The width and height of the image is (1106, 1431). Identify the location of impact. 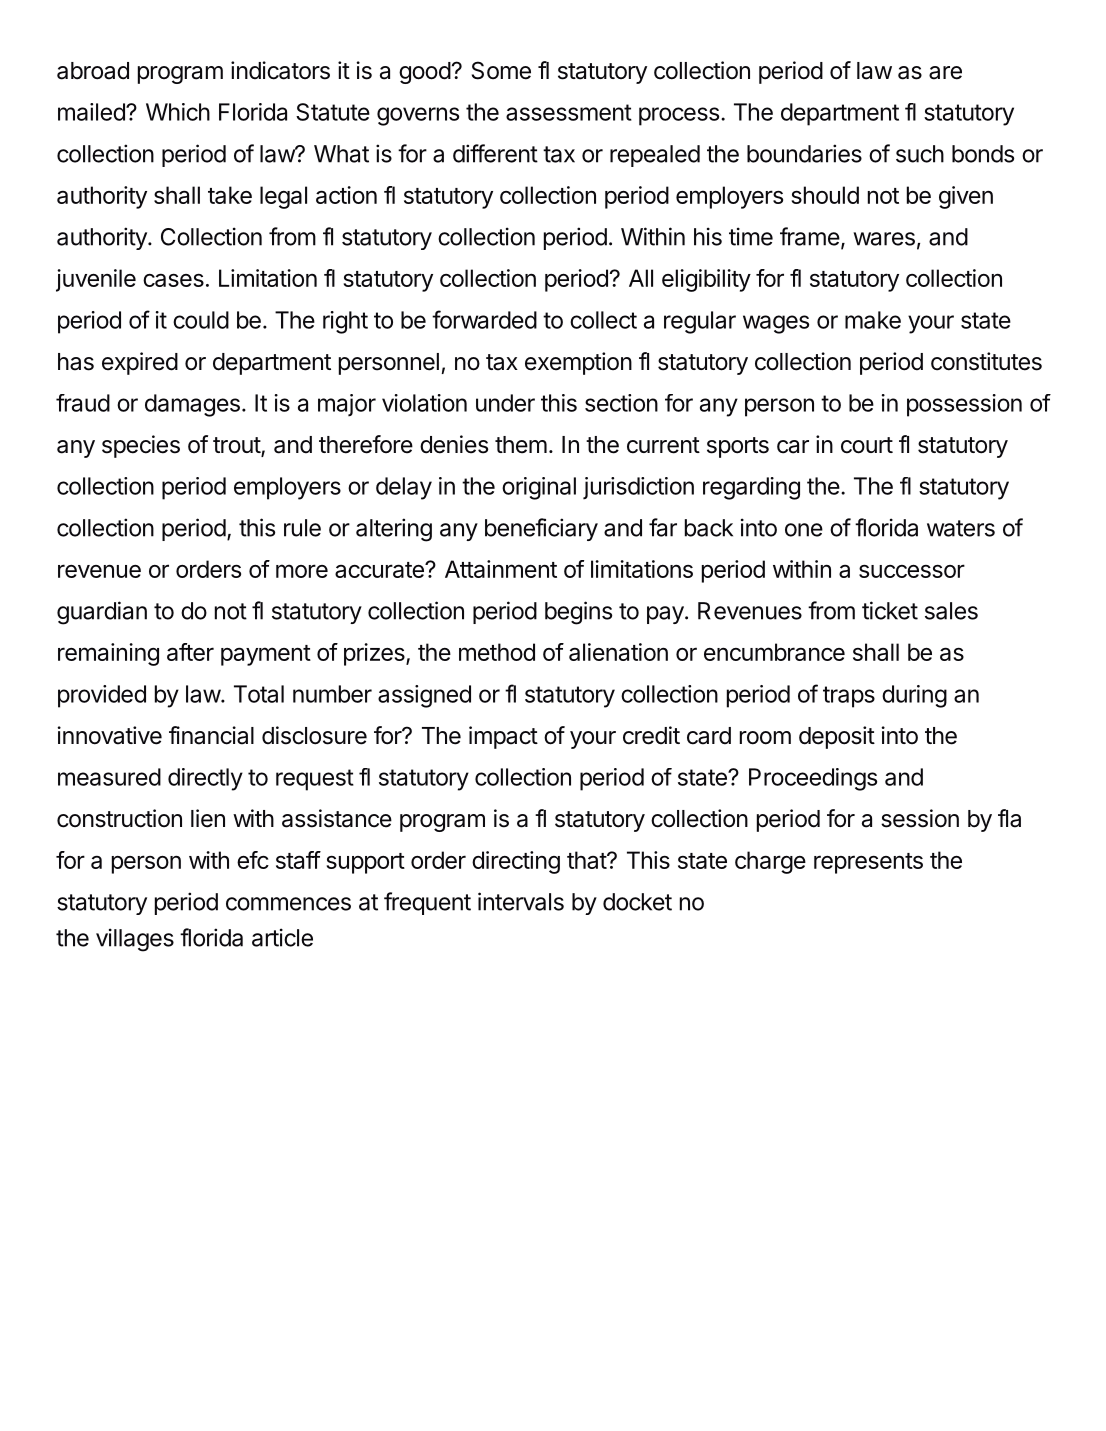
(503, 737).
